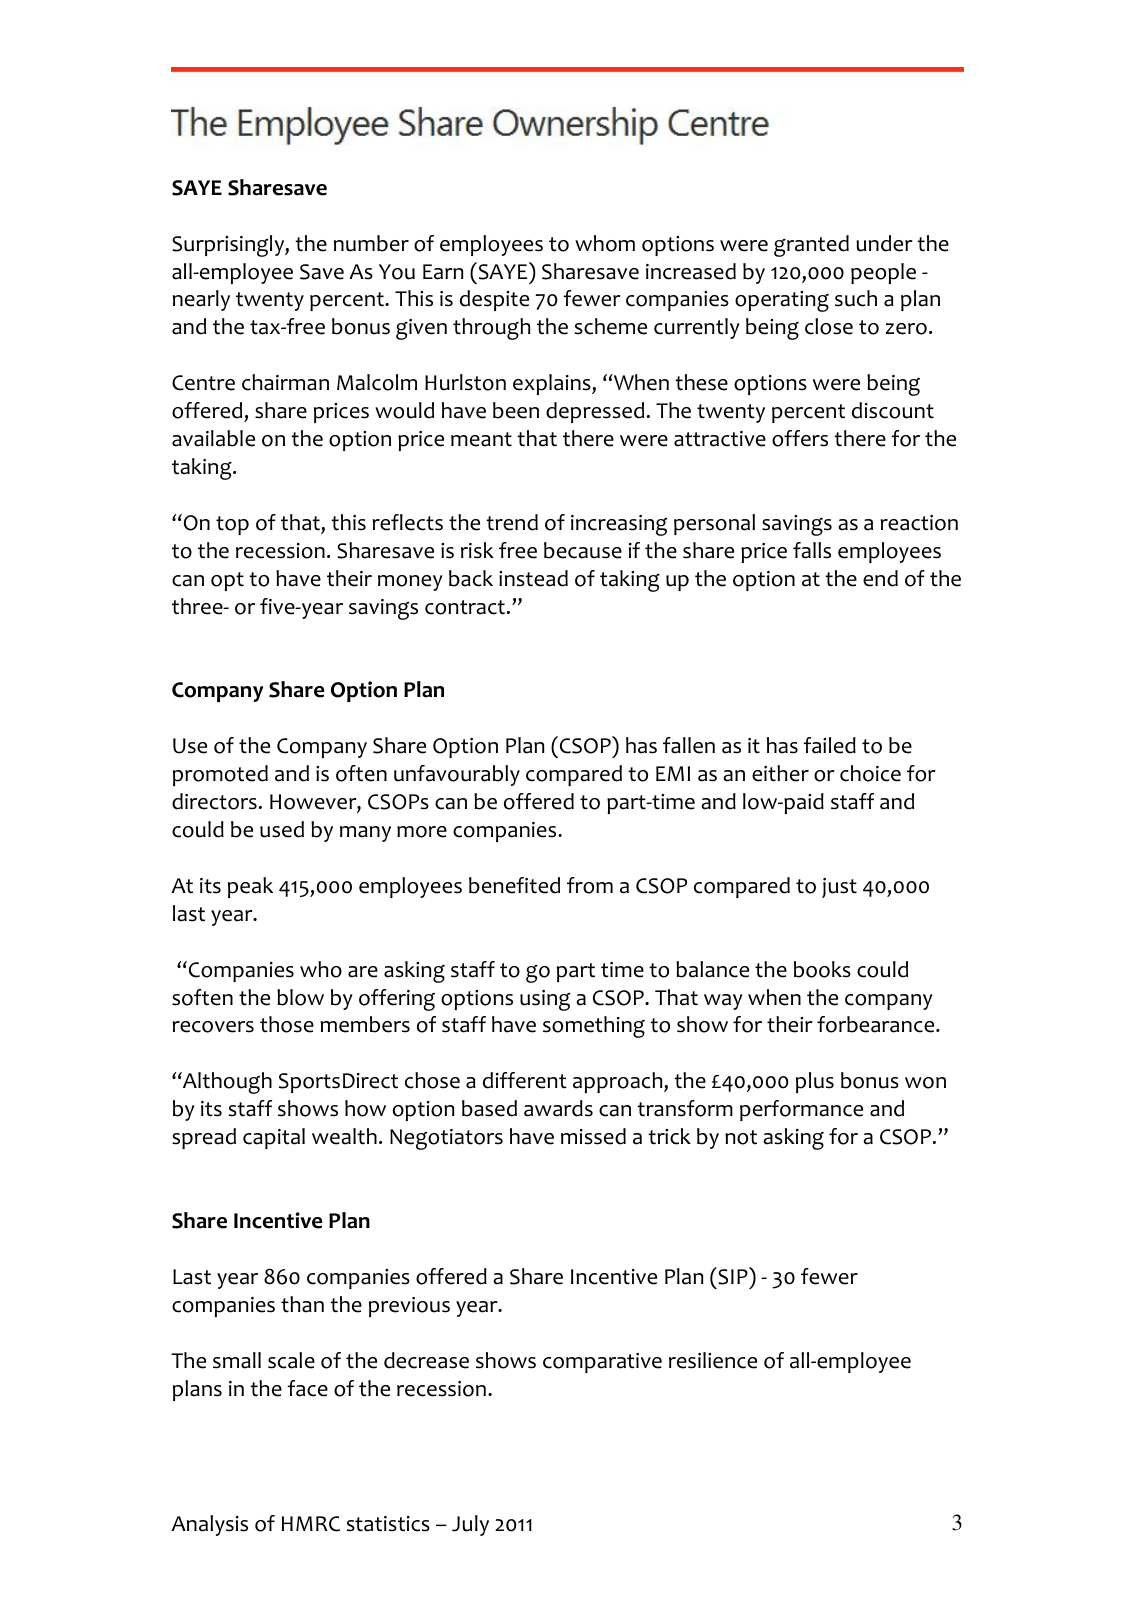 This image has height=1605, width=1134. Describe the element at coordinates (201, 300) in the image. I see `nearly` at that location.
